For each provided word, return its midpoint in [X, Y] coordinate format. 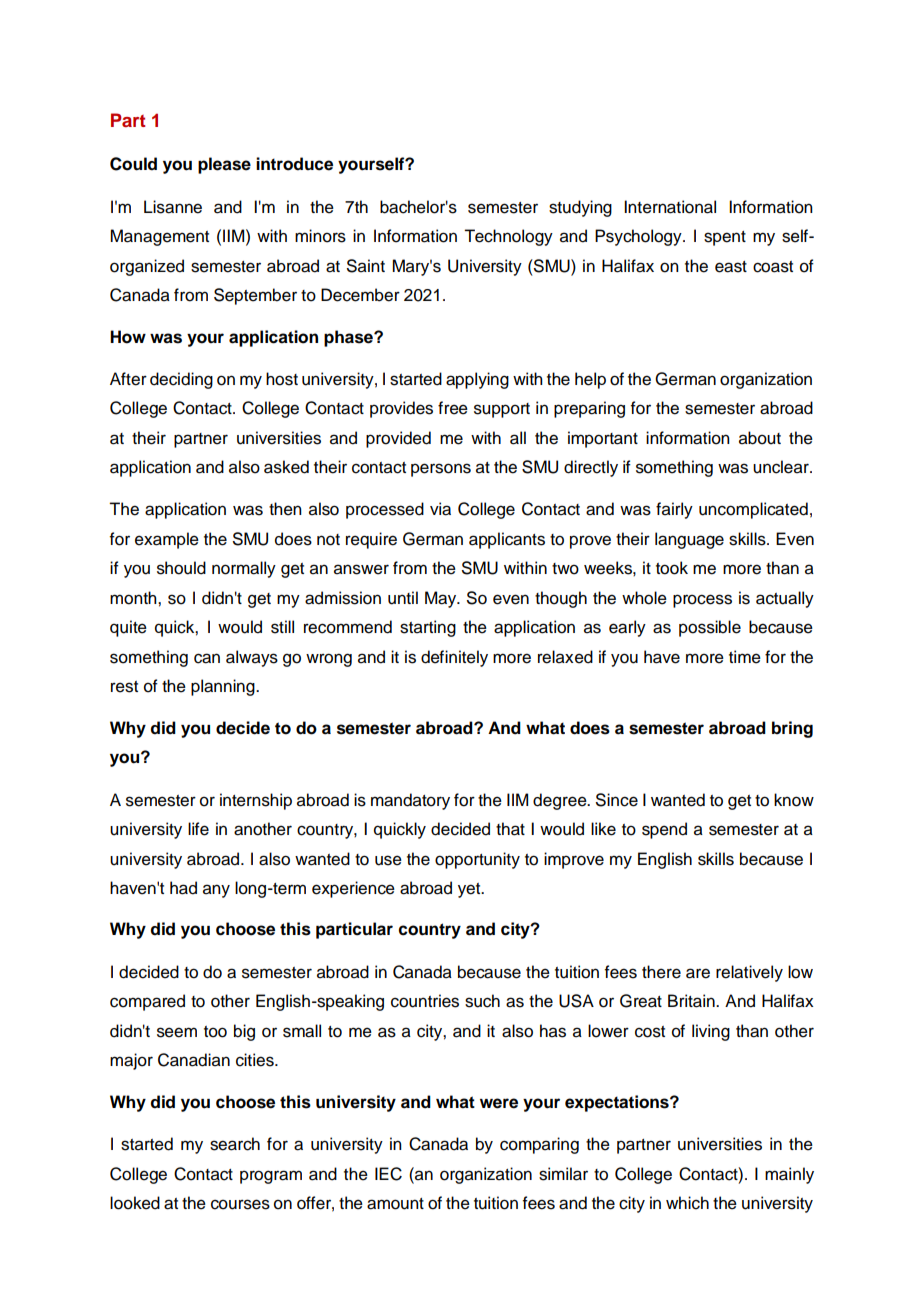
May [442, 599]
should [181, 568]
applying [477, 380]
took [672, 568]
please [224, 165]
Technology [508, 237]
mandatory [410, 801]
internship [256, 801]
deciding [181, 380]
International [670, 207]
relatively [749, 973]
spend [664, 830]
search [235, 1144]
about [760, 438]
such [482, 1001]
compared [147, 1002]
